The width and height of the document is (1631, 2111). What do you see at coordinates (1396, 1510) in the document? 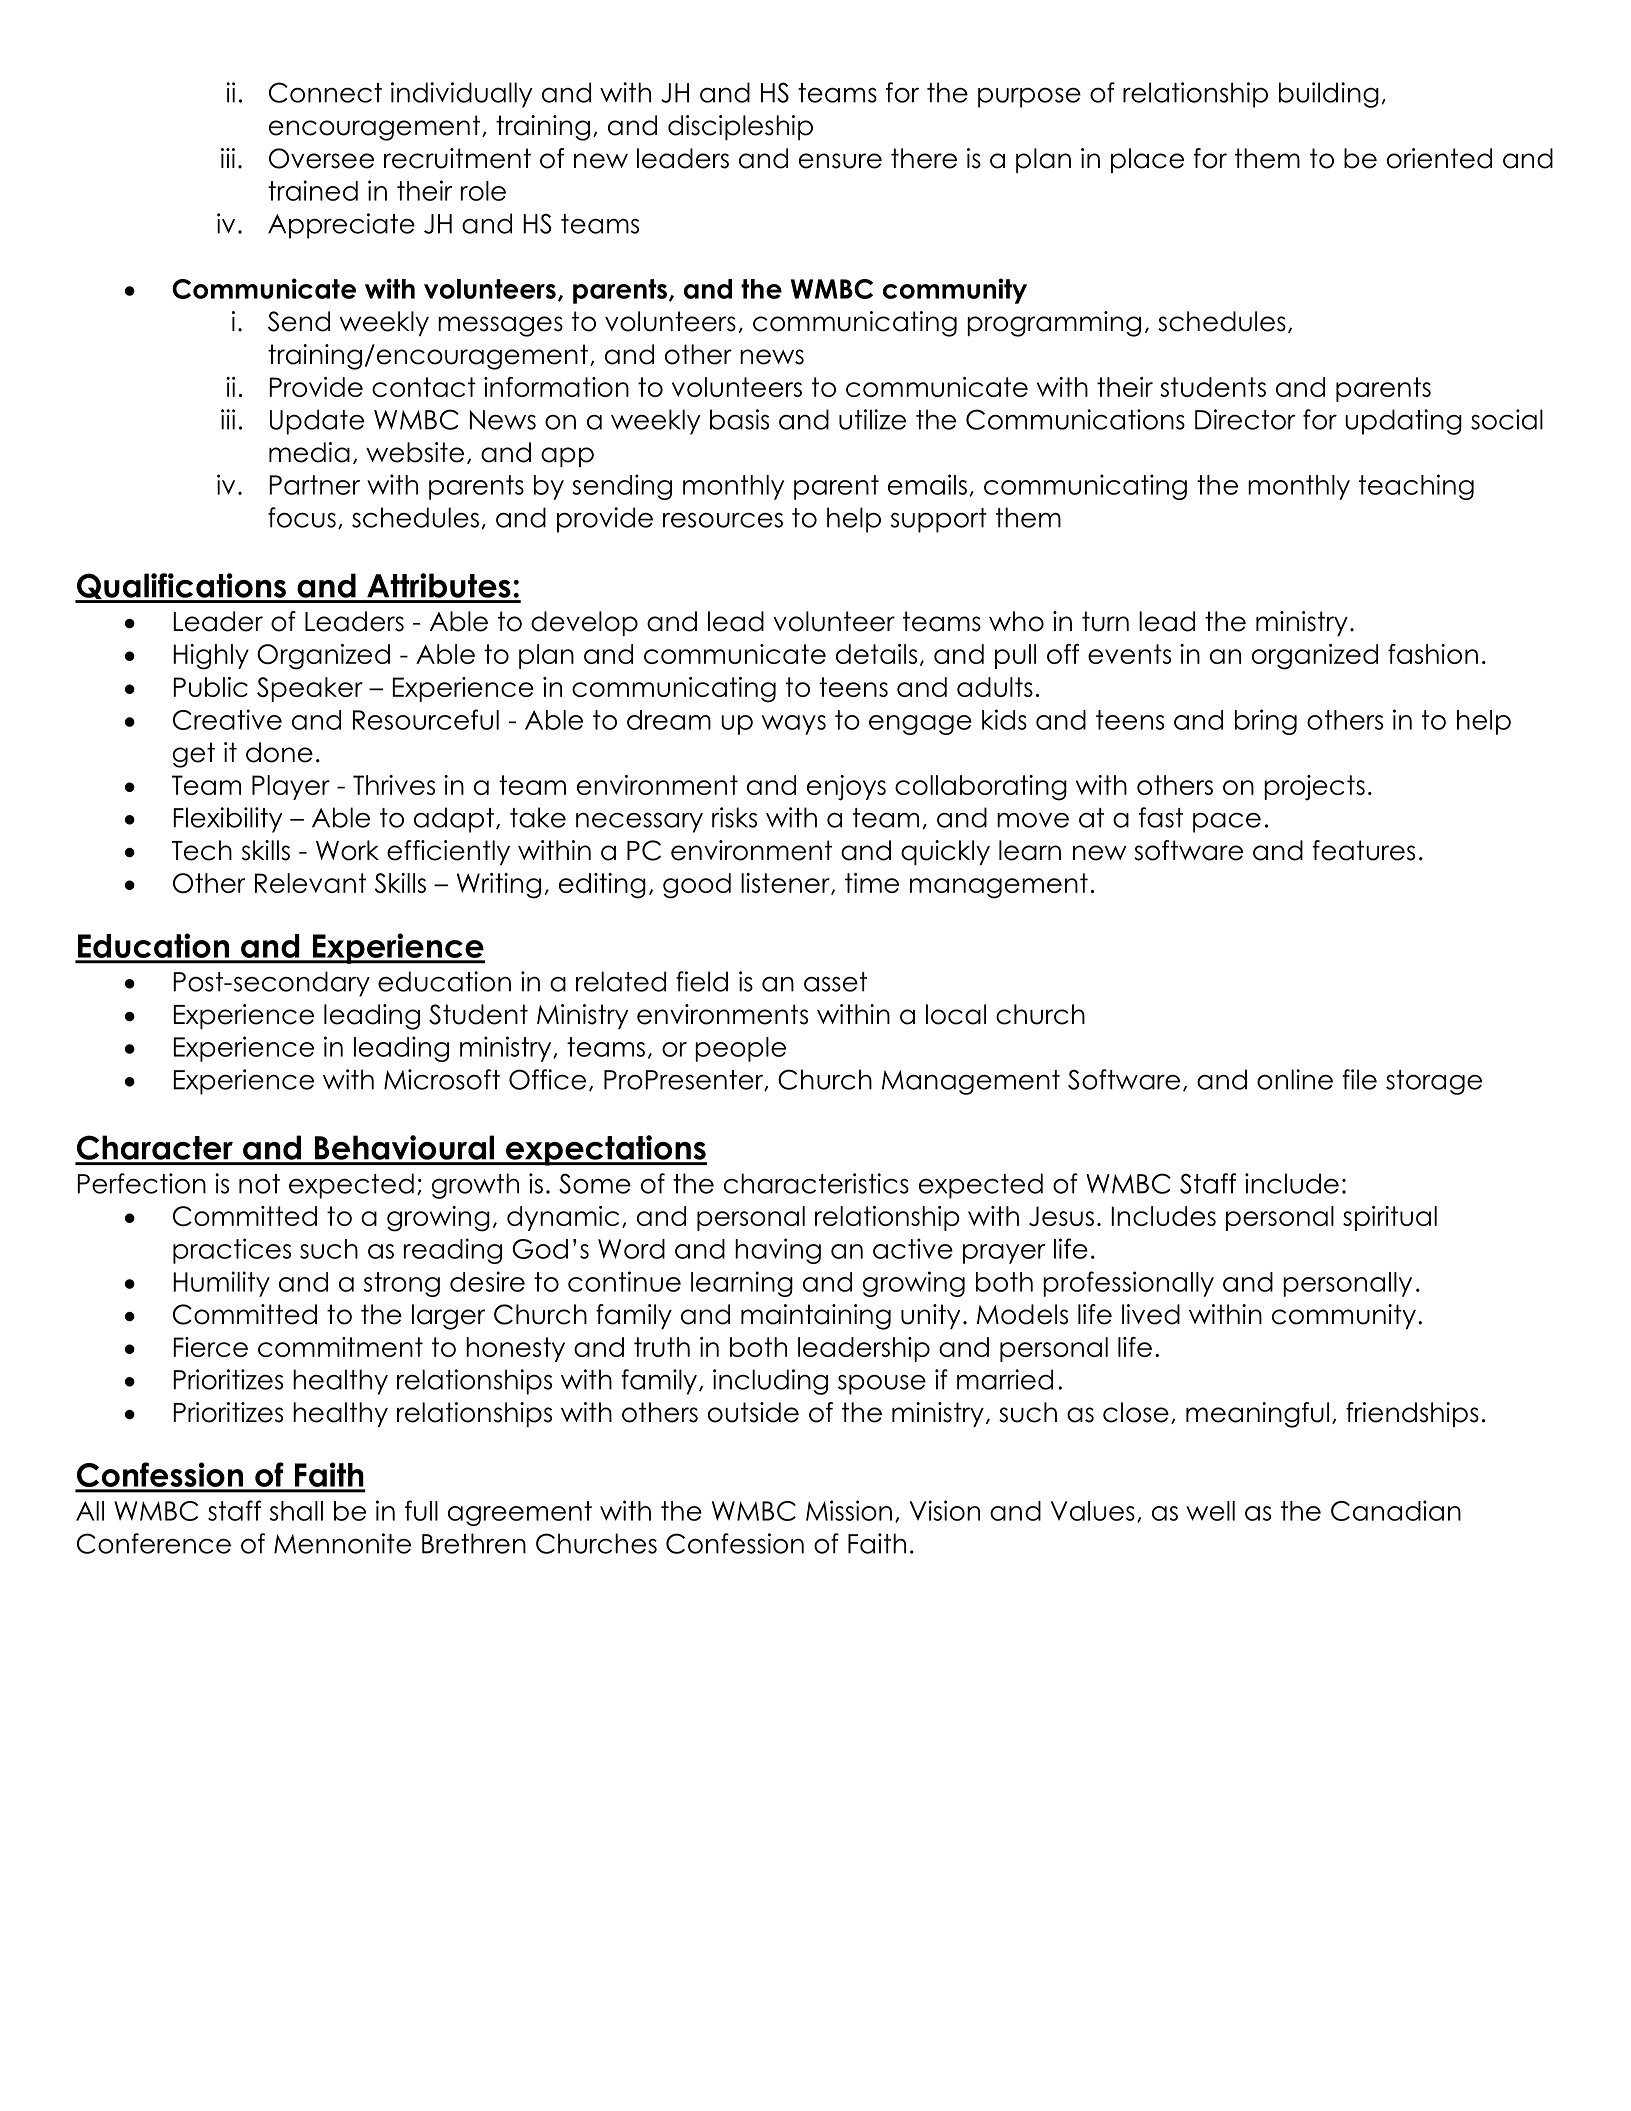
I see `Canadian` at bounding box center [1396, 1510].
